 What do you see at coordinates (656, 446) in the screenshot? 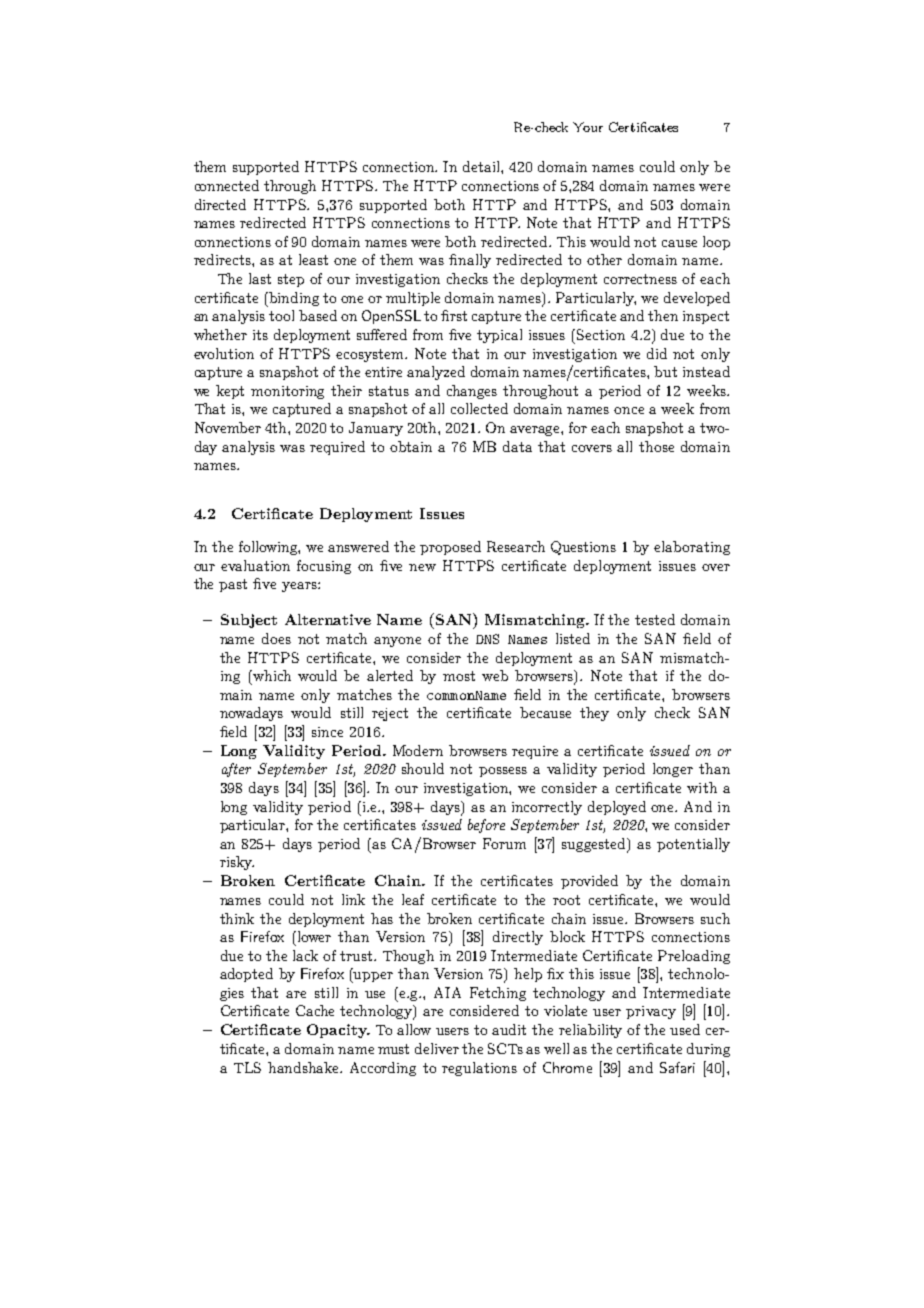
I see `those` at bounding box center [656, 446].
